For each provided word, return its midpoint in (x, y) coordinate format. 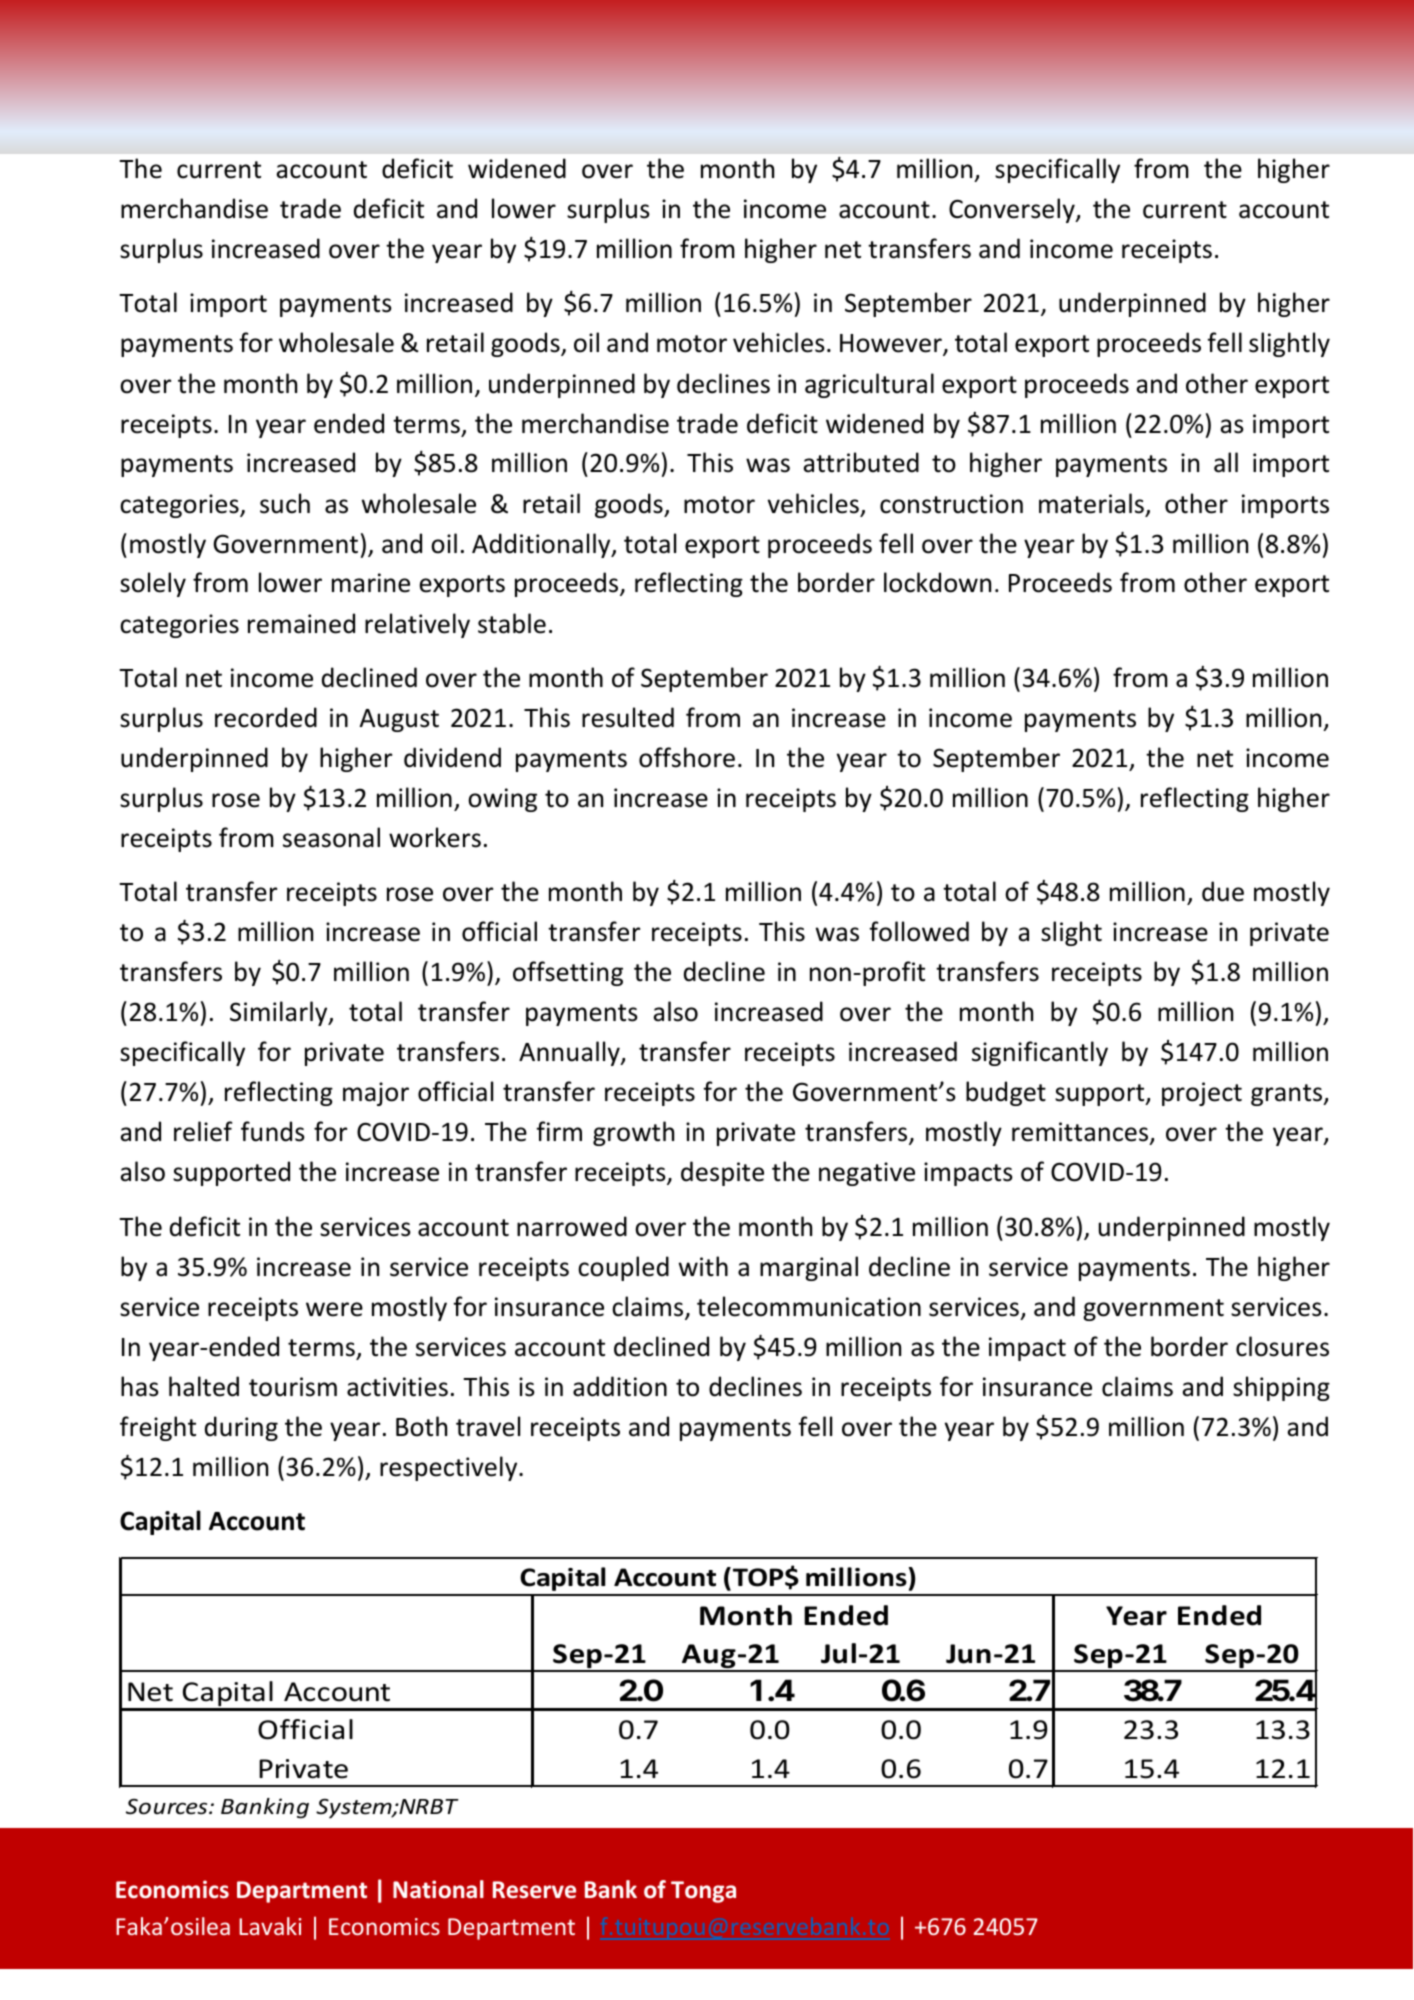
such (285, 503)
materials (1091, 503)
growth (633, 1133)
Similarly (280, 1013)
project (1202, 1094)
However (892, 345)
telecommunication (809, 1306)
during (241, 1428)
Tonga (703, 1892)
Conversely (1013, 210)
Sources (168, 1807)
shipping (1281, 1388)
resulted (628, 717)
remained (301, 623)
